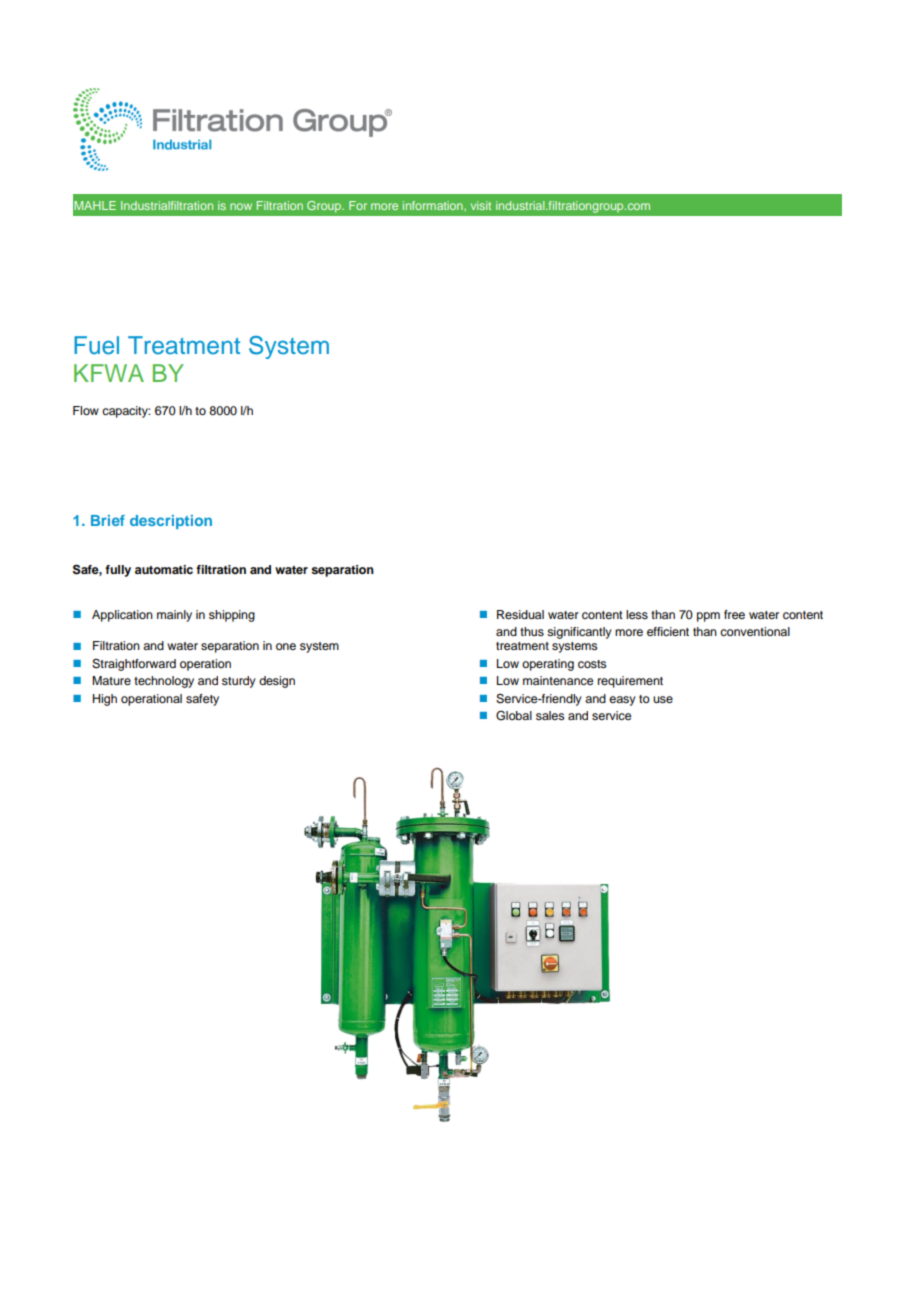 This document has height=1308, width=924. I want to click on Global, so click(514, 716).
